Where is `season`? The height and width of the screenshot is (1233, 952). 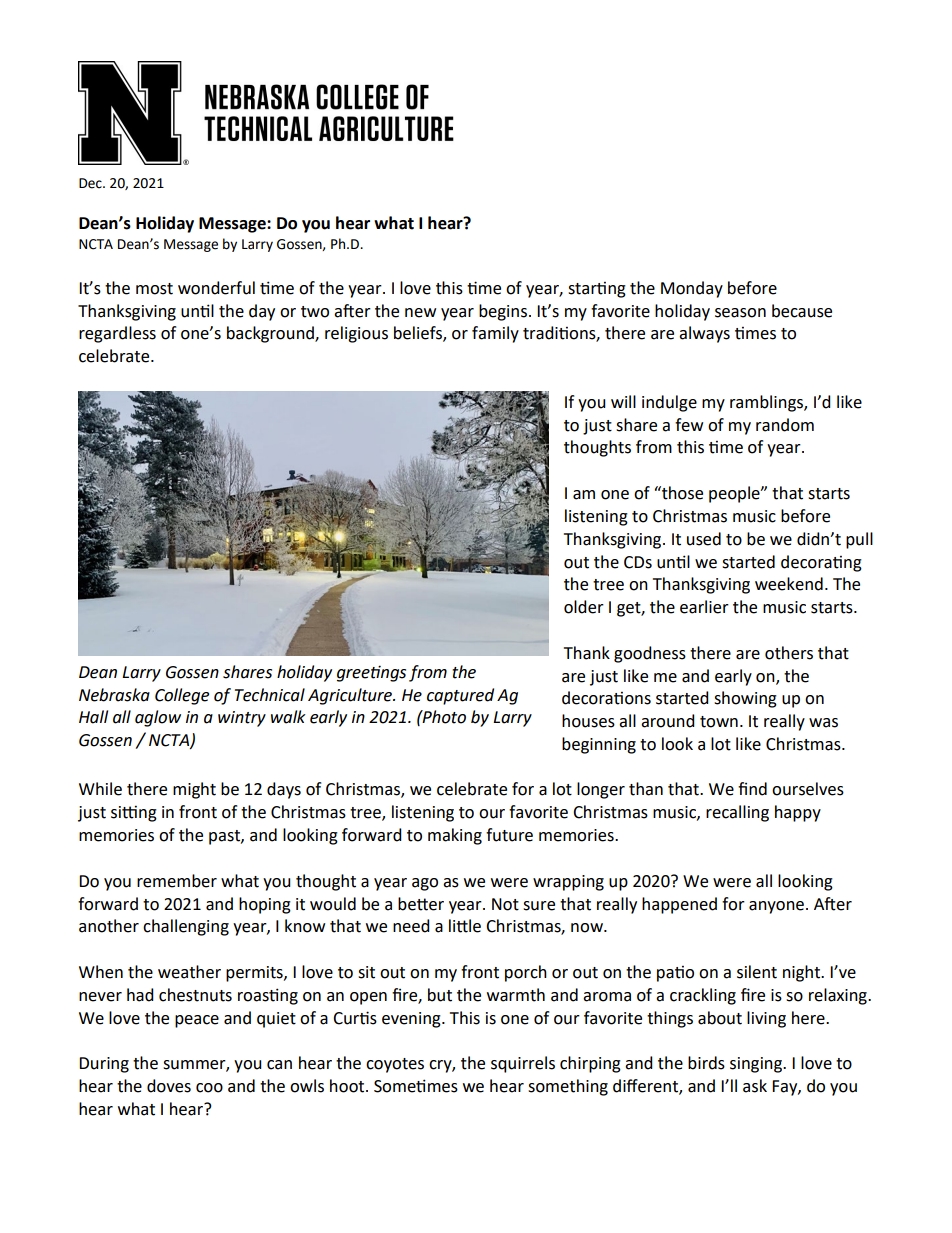
season is located at coordinates (740, 313).
